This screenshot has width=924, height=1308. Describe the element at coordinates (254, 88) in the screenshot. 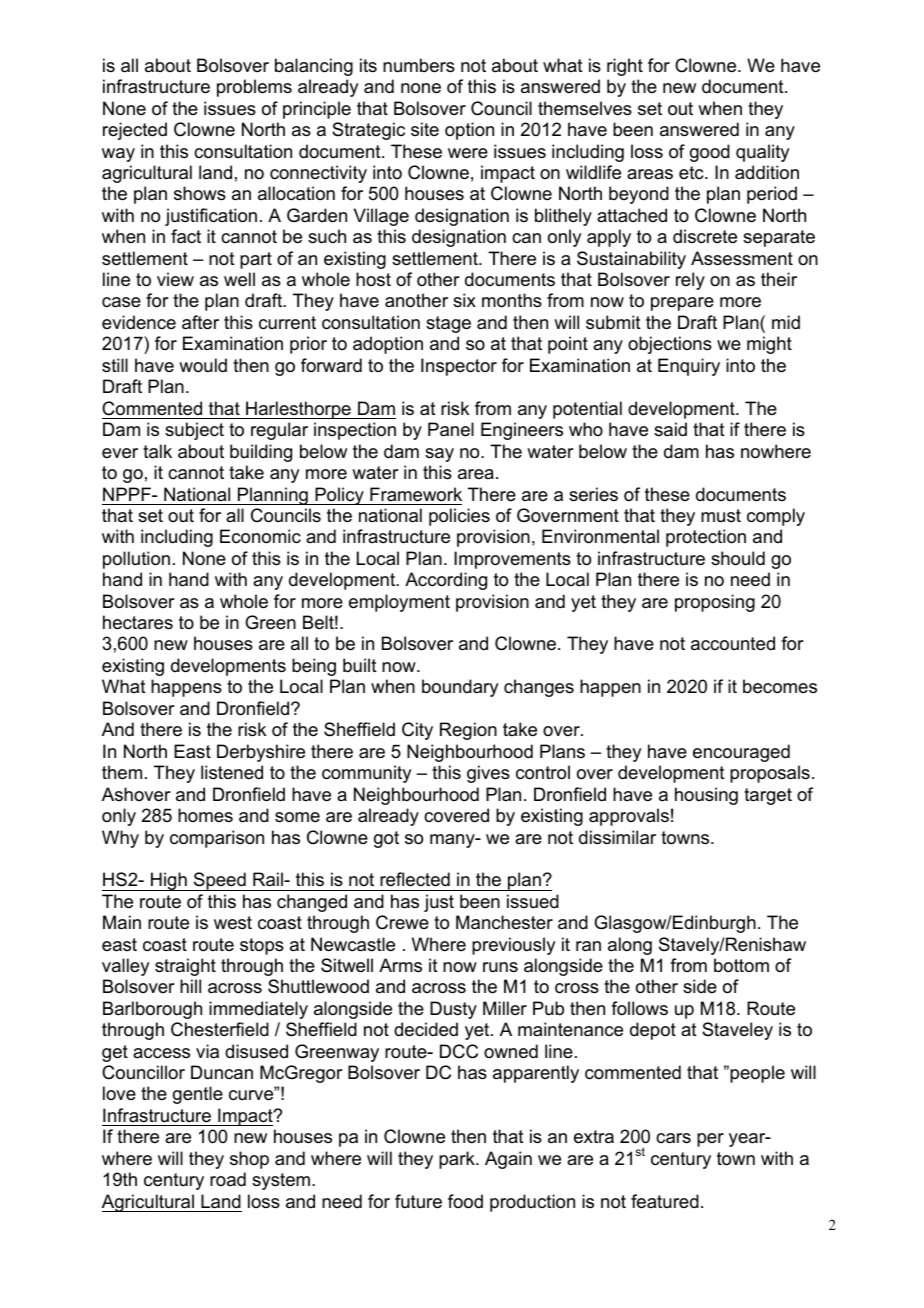

I see `problems` at that location.
